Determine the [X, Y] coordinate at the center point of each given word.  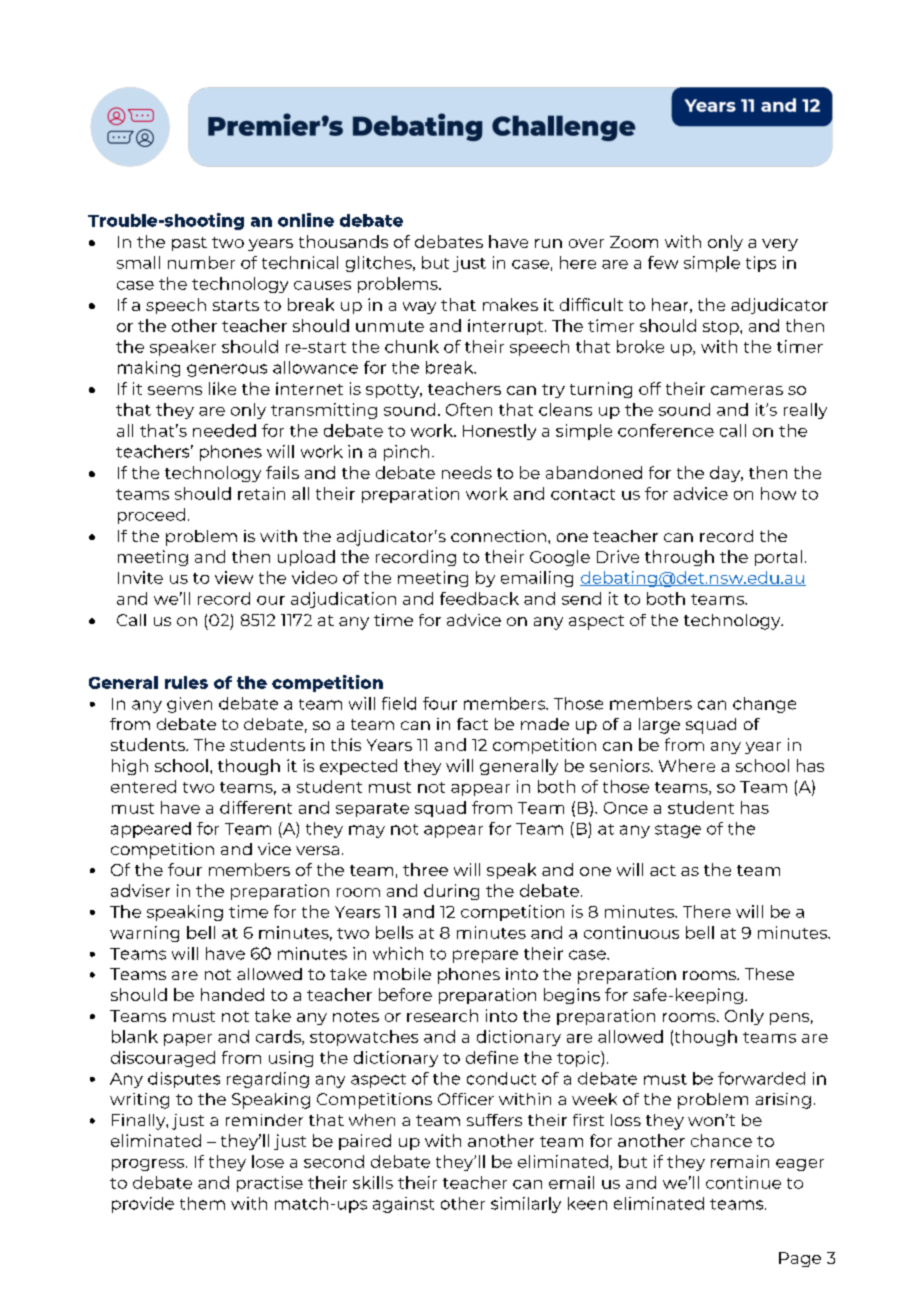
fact [472, 724]
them [202, 1203]
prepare [485, 956]
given [189, 705]
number [201, 262]
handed [232, 994]
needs [467, 472]
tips [761, 264]
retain [261, 493]
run [548, 243]
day [726, 474]
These [769, 974]
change [764, 705]
